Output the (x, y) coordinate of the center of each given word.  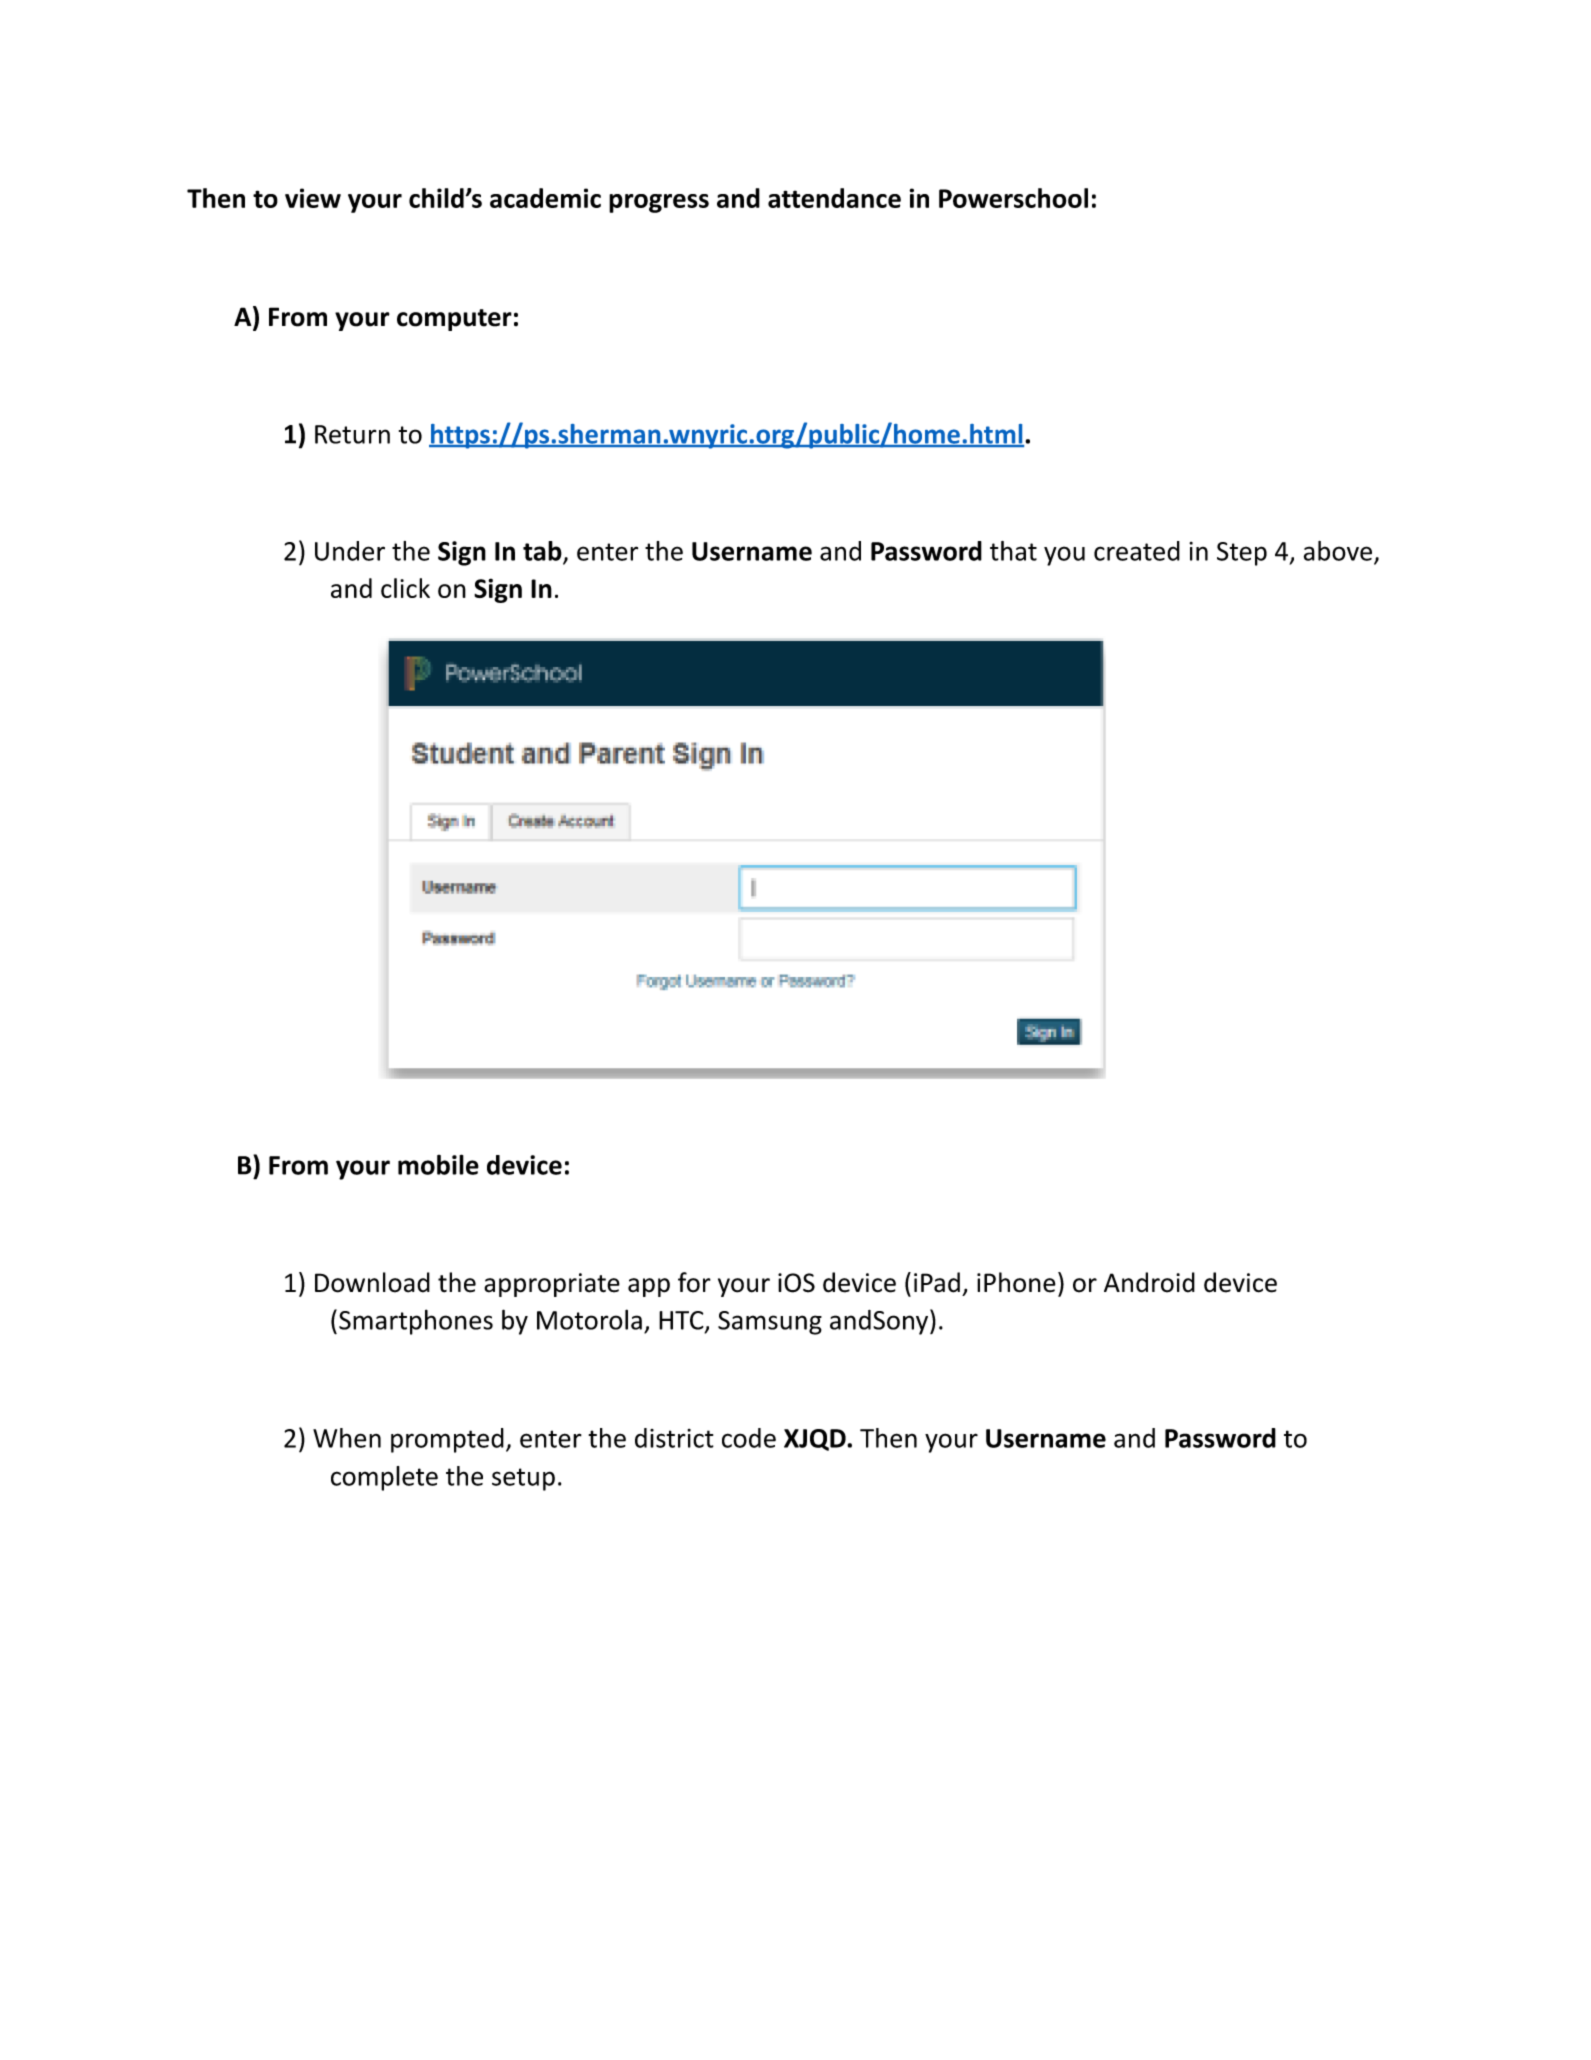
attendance (834, 198)
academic (545, 198)
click (405, 588)
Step (1242, 554)
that (1013, 551)
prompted (447, 1440)
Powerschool (1013, 198)
